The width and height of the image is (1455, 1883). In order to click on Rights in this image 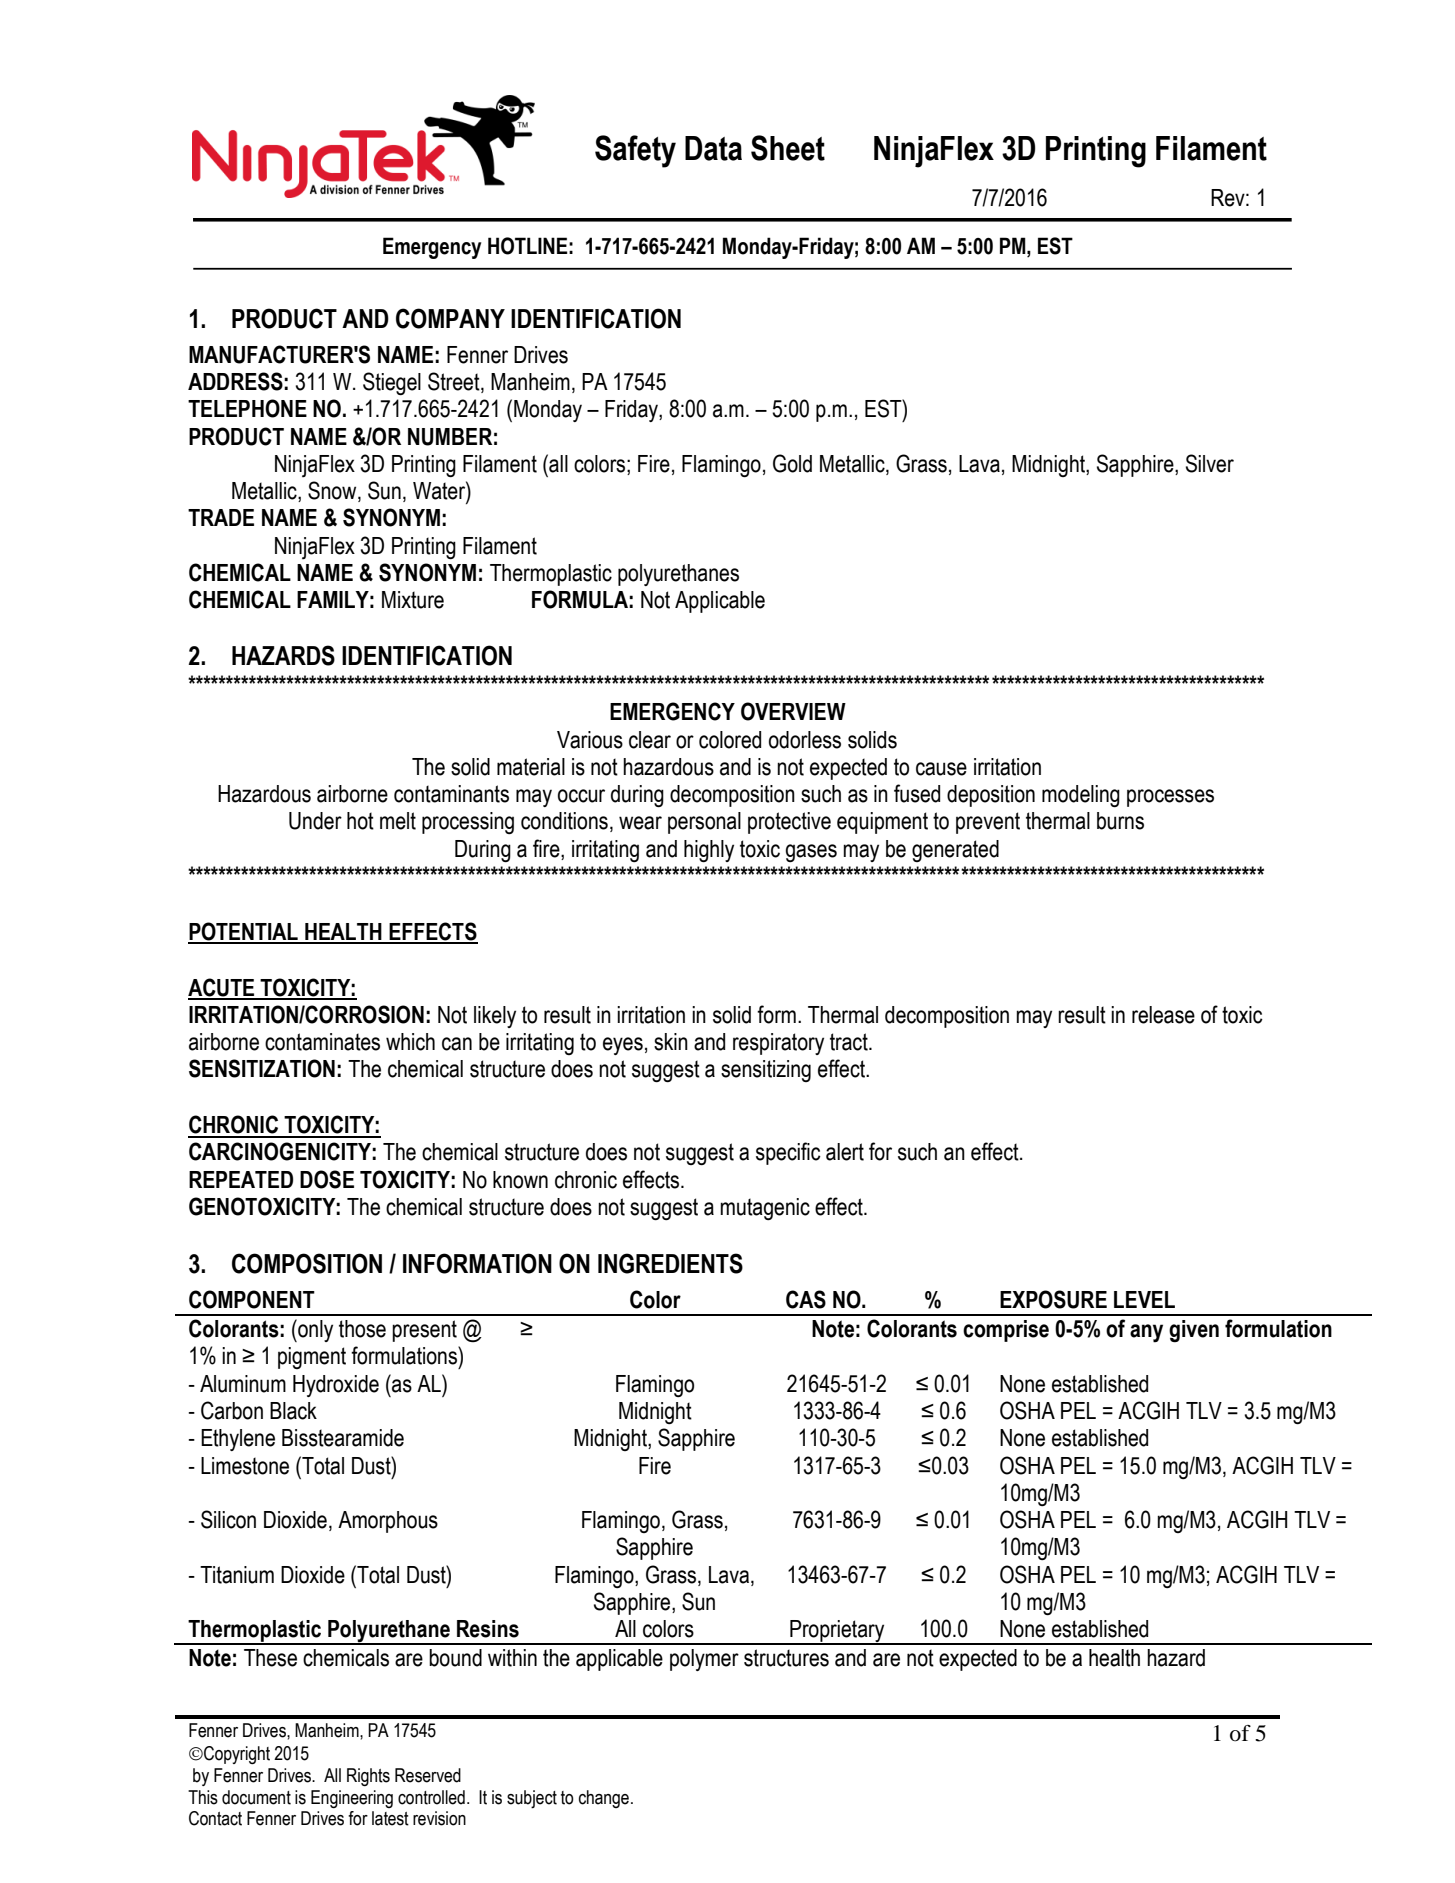, I will do `click(368, 1777)`.
